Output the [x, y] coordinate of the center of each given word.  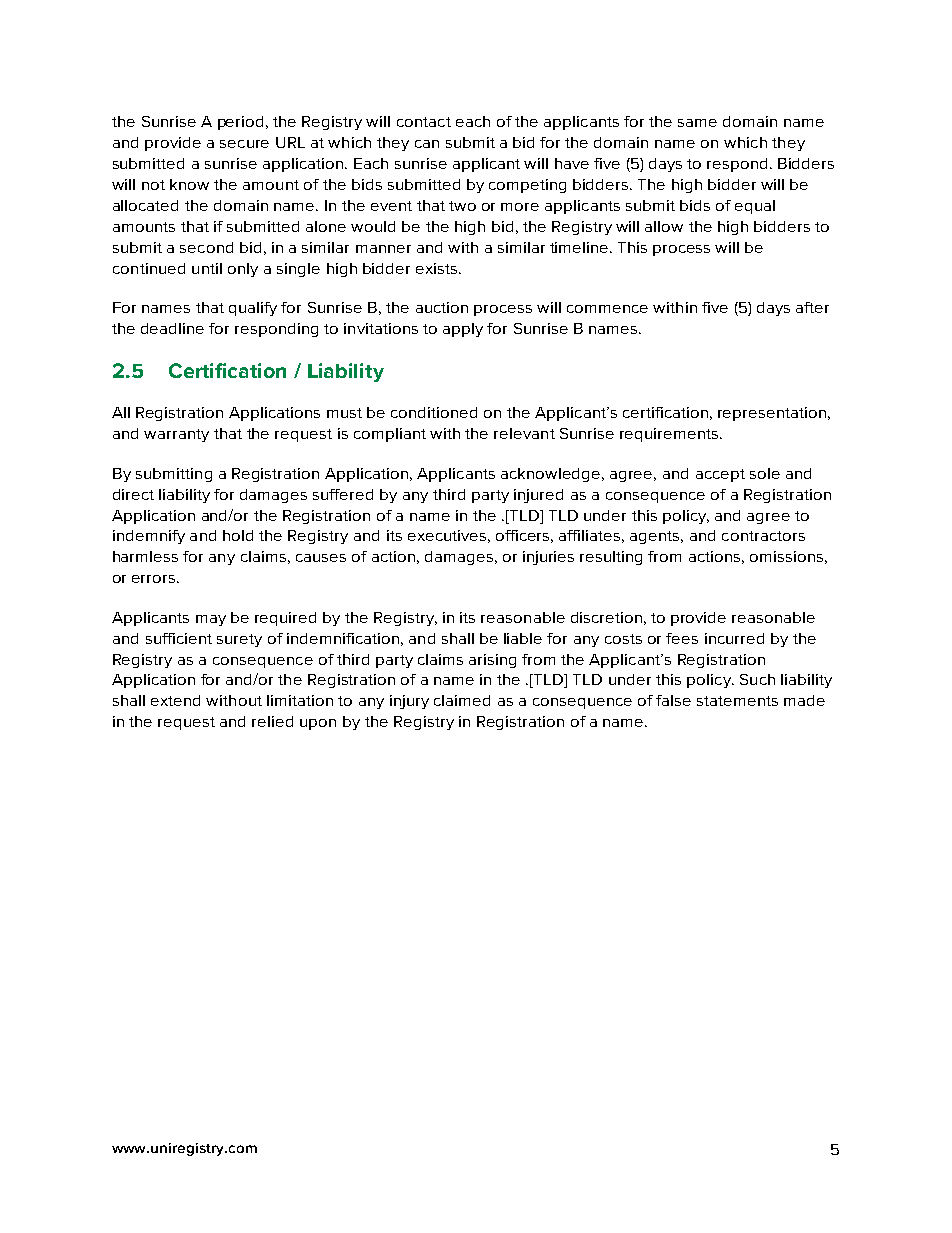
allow [664, 226]
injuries [548, 558]
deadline [172, 328]
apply [463, 330]
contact [424, 122]
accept [720, 475]
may [211, 620]
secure [244, 144]
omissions [786, 556]
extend [175, 700]
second [206, 247]
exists [438, 268]
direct [133, 494]
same [697, 123]
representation [772, 414]
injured [538, 496]
